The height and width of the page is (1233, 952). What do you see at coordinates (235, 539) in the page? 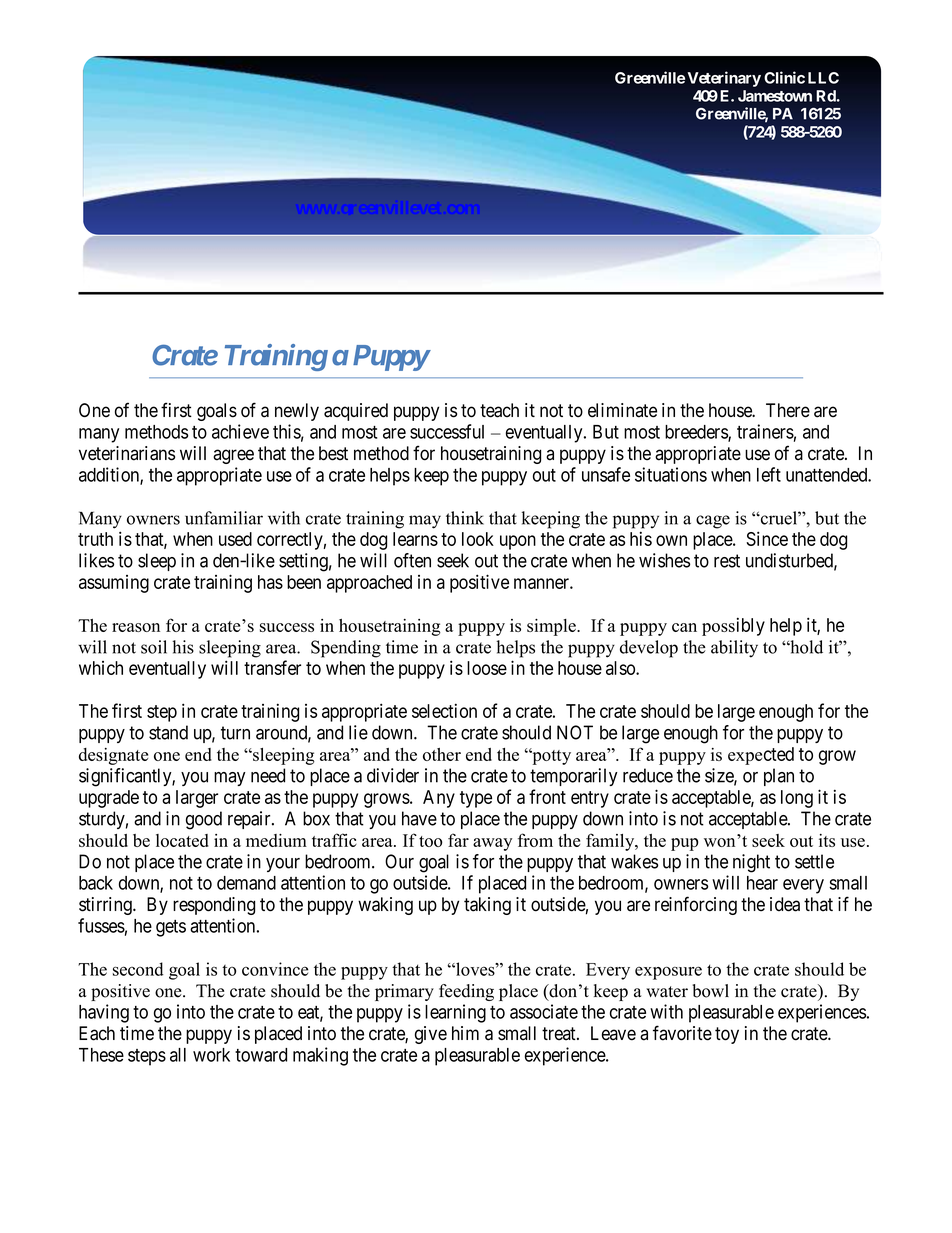
I see `used` at bounding box center [235, 539].
